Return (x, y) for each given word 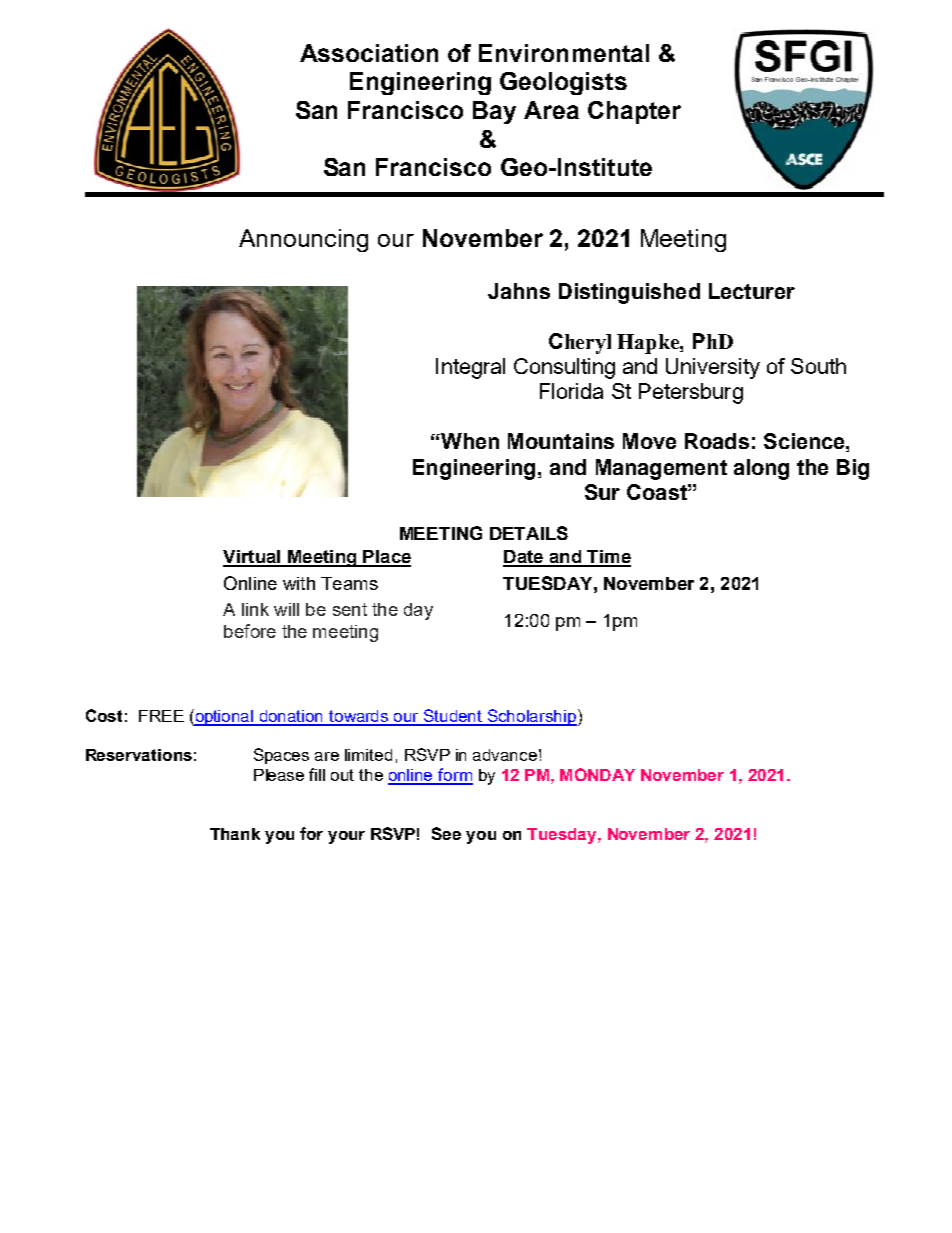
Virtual (253, 558)
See (446, 833)
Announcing (303, 240)
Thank (235, 834)
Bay (494, 112)
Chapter (634, 112)
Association (369, 53)
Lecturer (752, 291)
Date (524, 558)
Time (608, 558)
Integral (470, 368)
